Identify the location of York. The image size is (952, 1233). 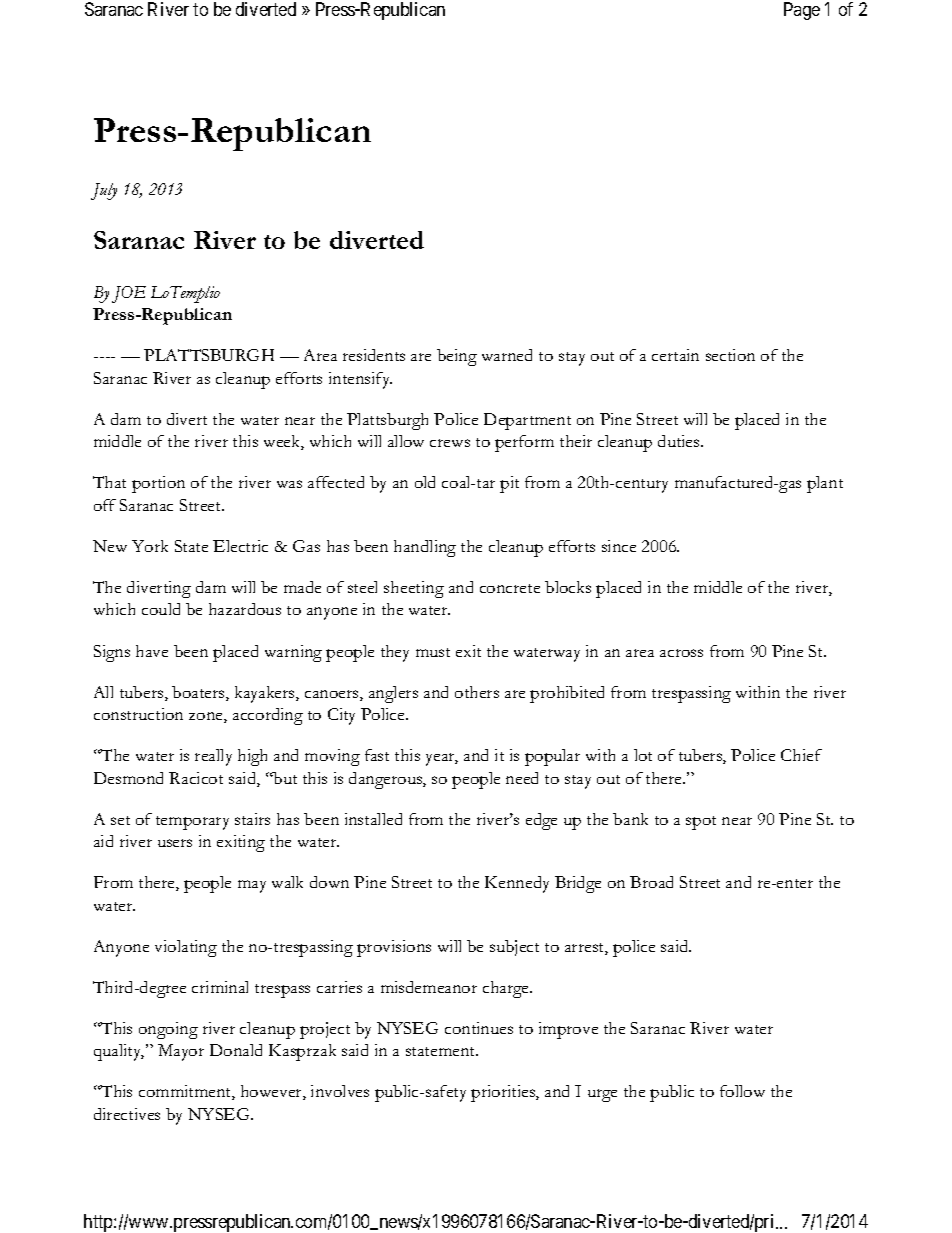
(150, 546).
